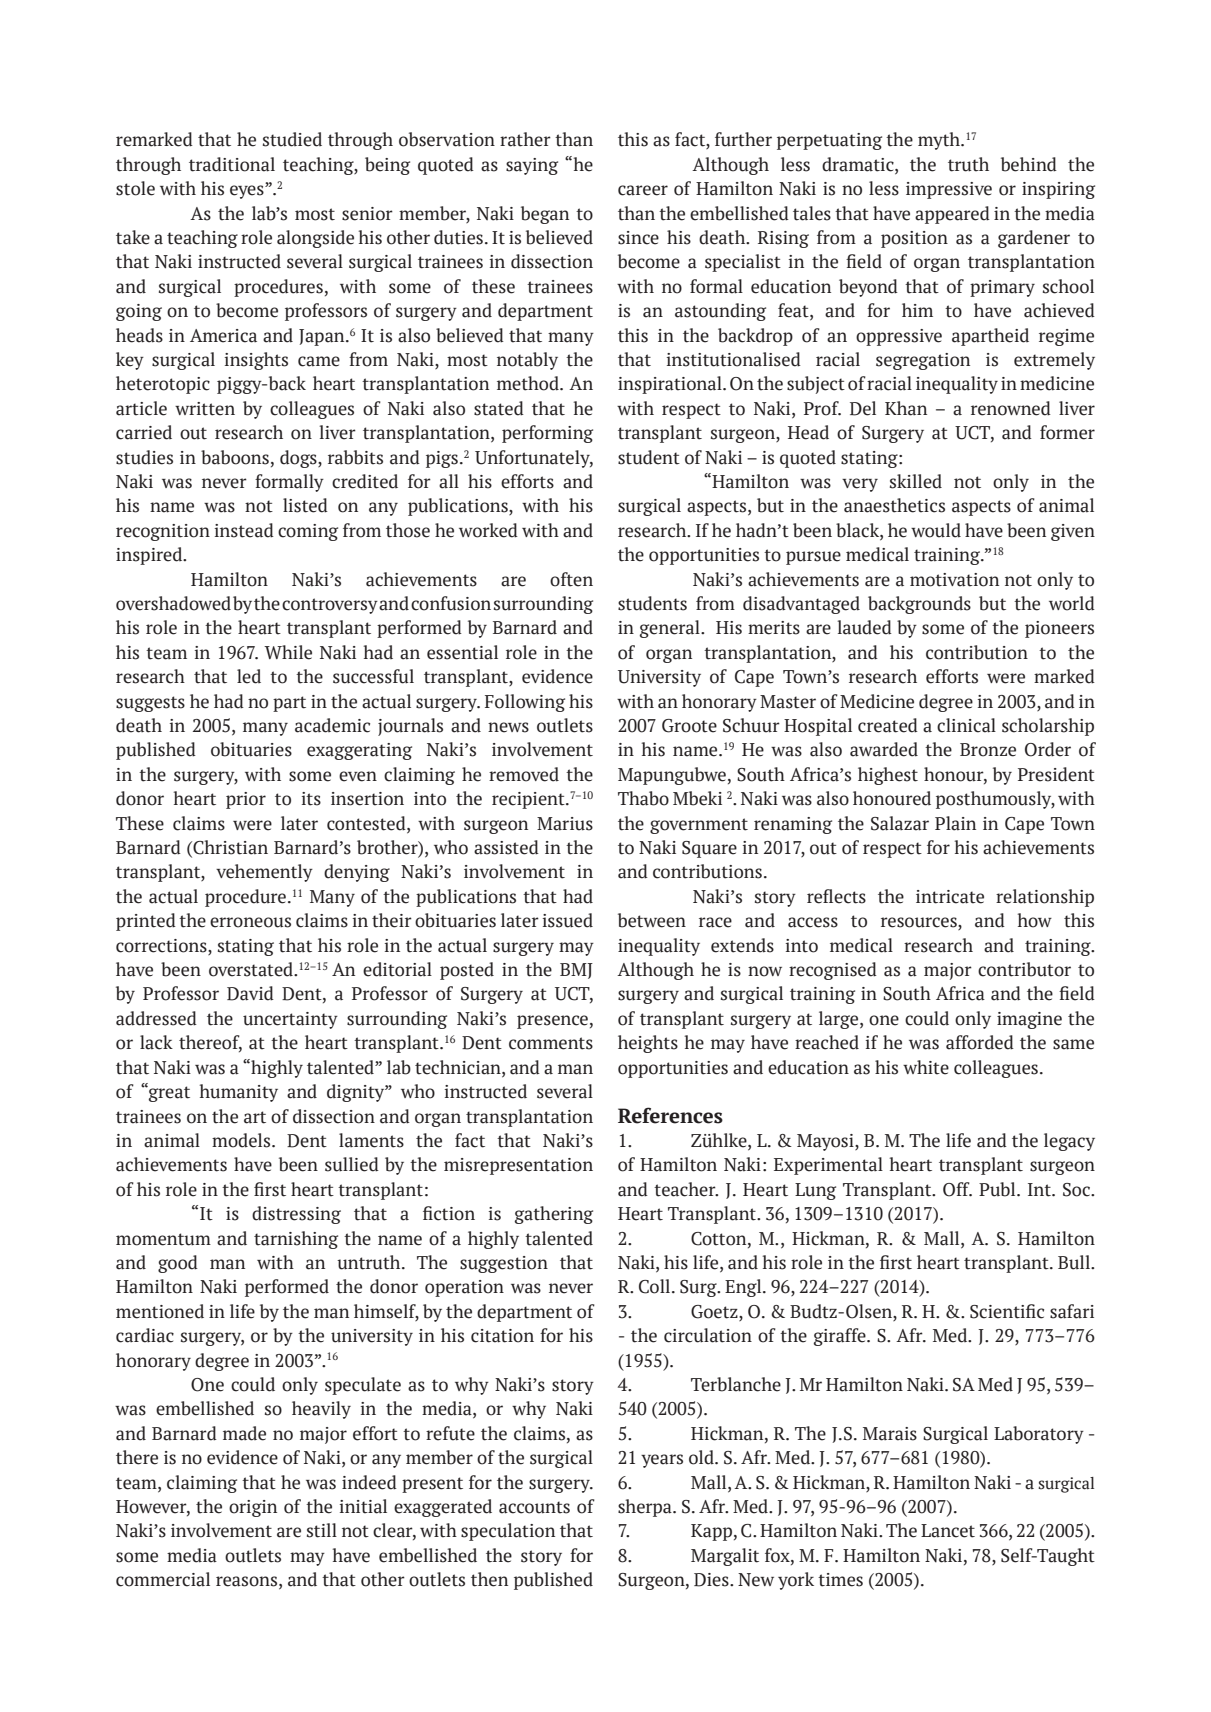  What do you see at coordinates (288, 652) in the page?
I see `While` at bounding box center [288, 652].
